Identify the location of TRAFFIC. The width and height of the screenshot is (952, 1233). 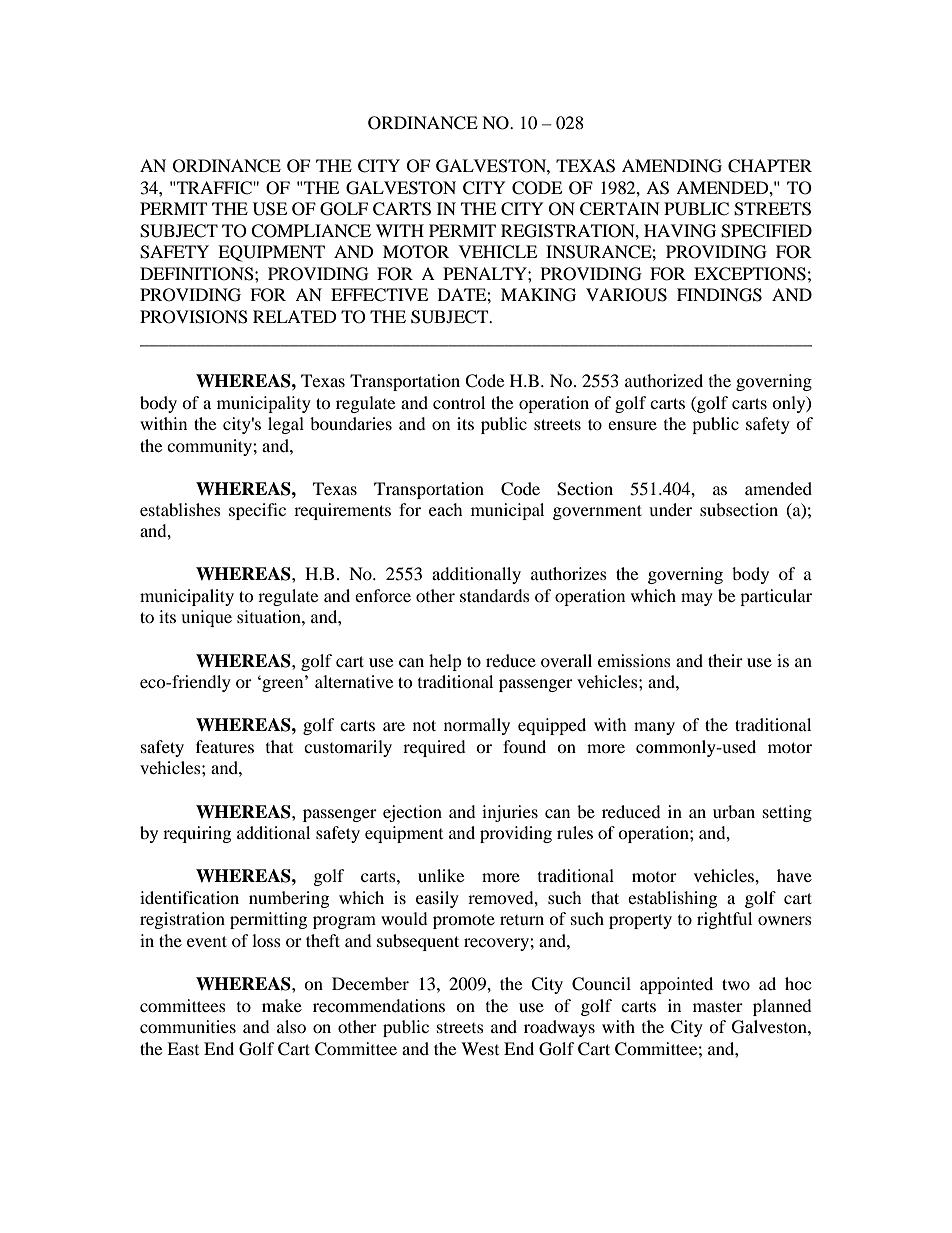
(214, 188).
